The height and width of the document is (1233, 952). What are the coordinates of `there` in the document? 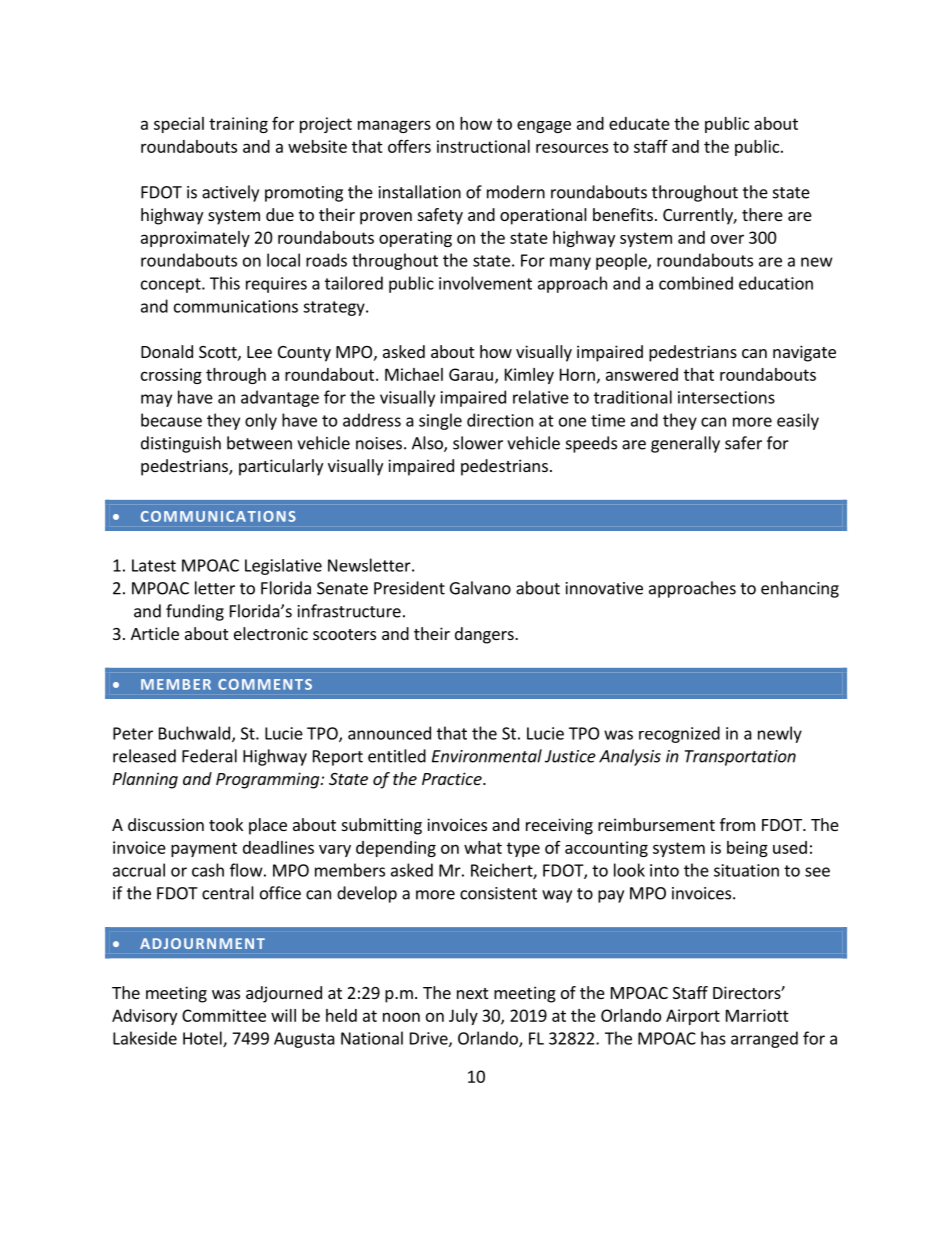 It's located at (762, 214).
